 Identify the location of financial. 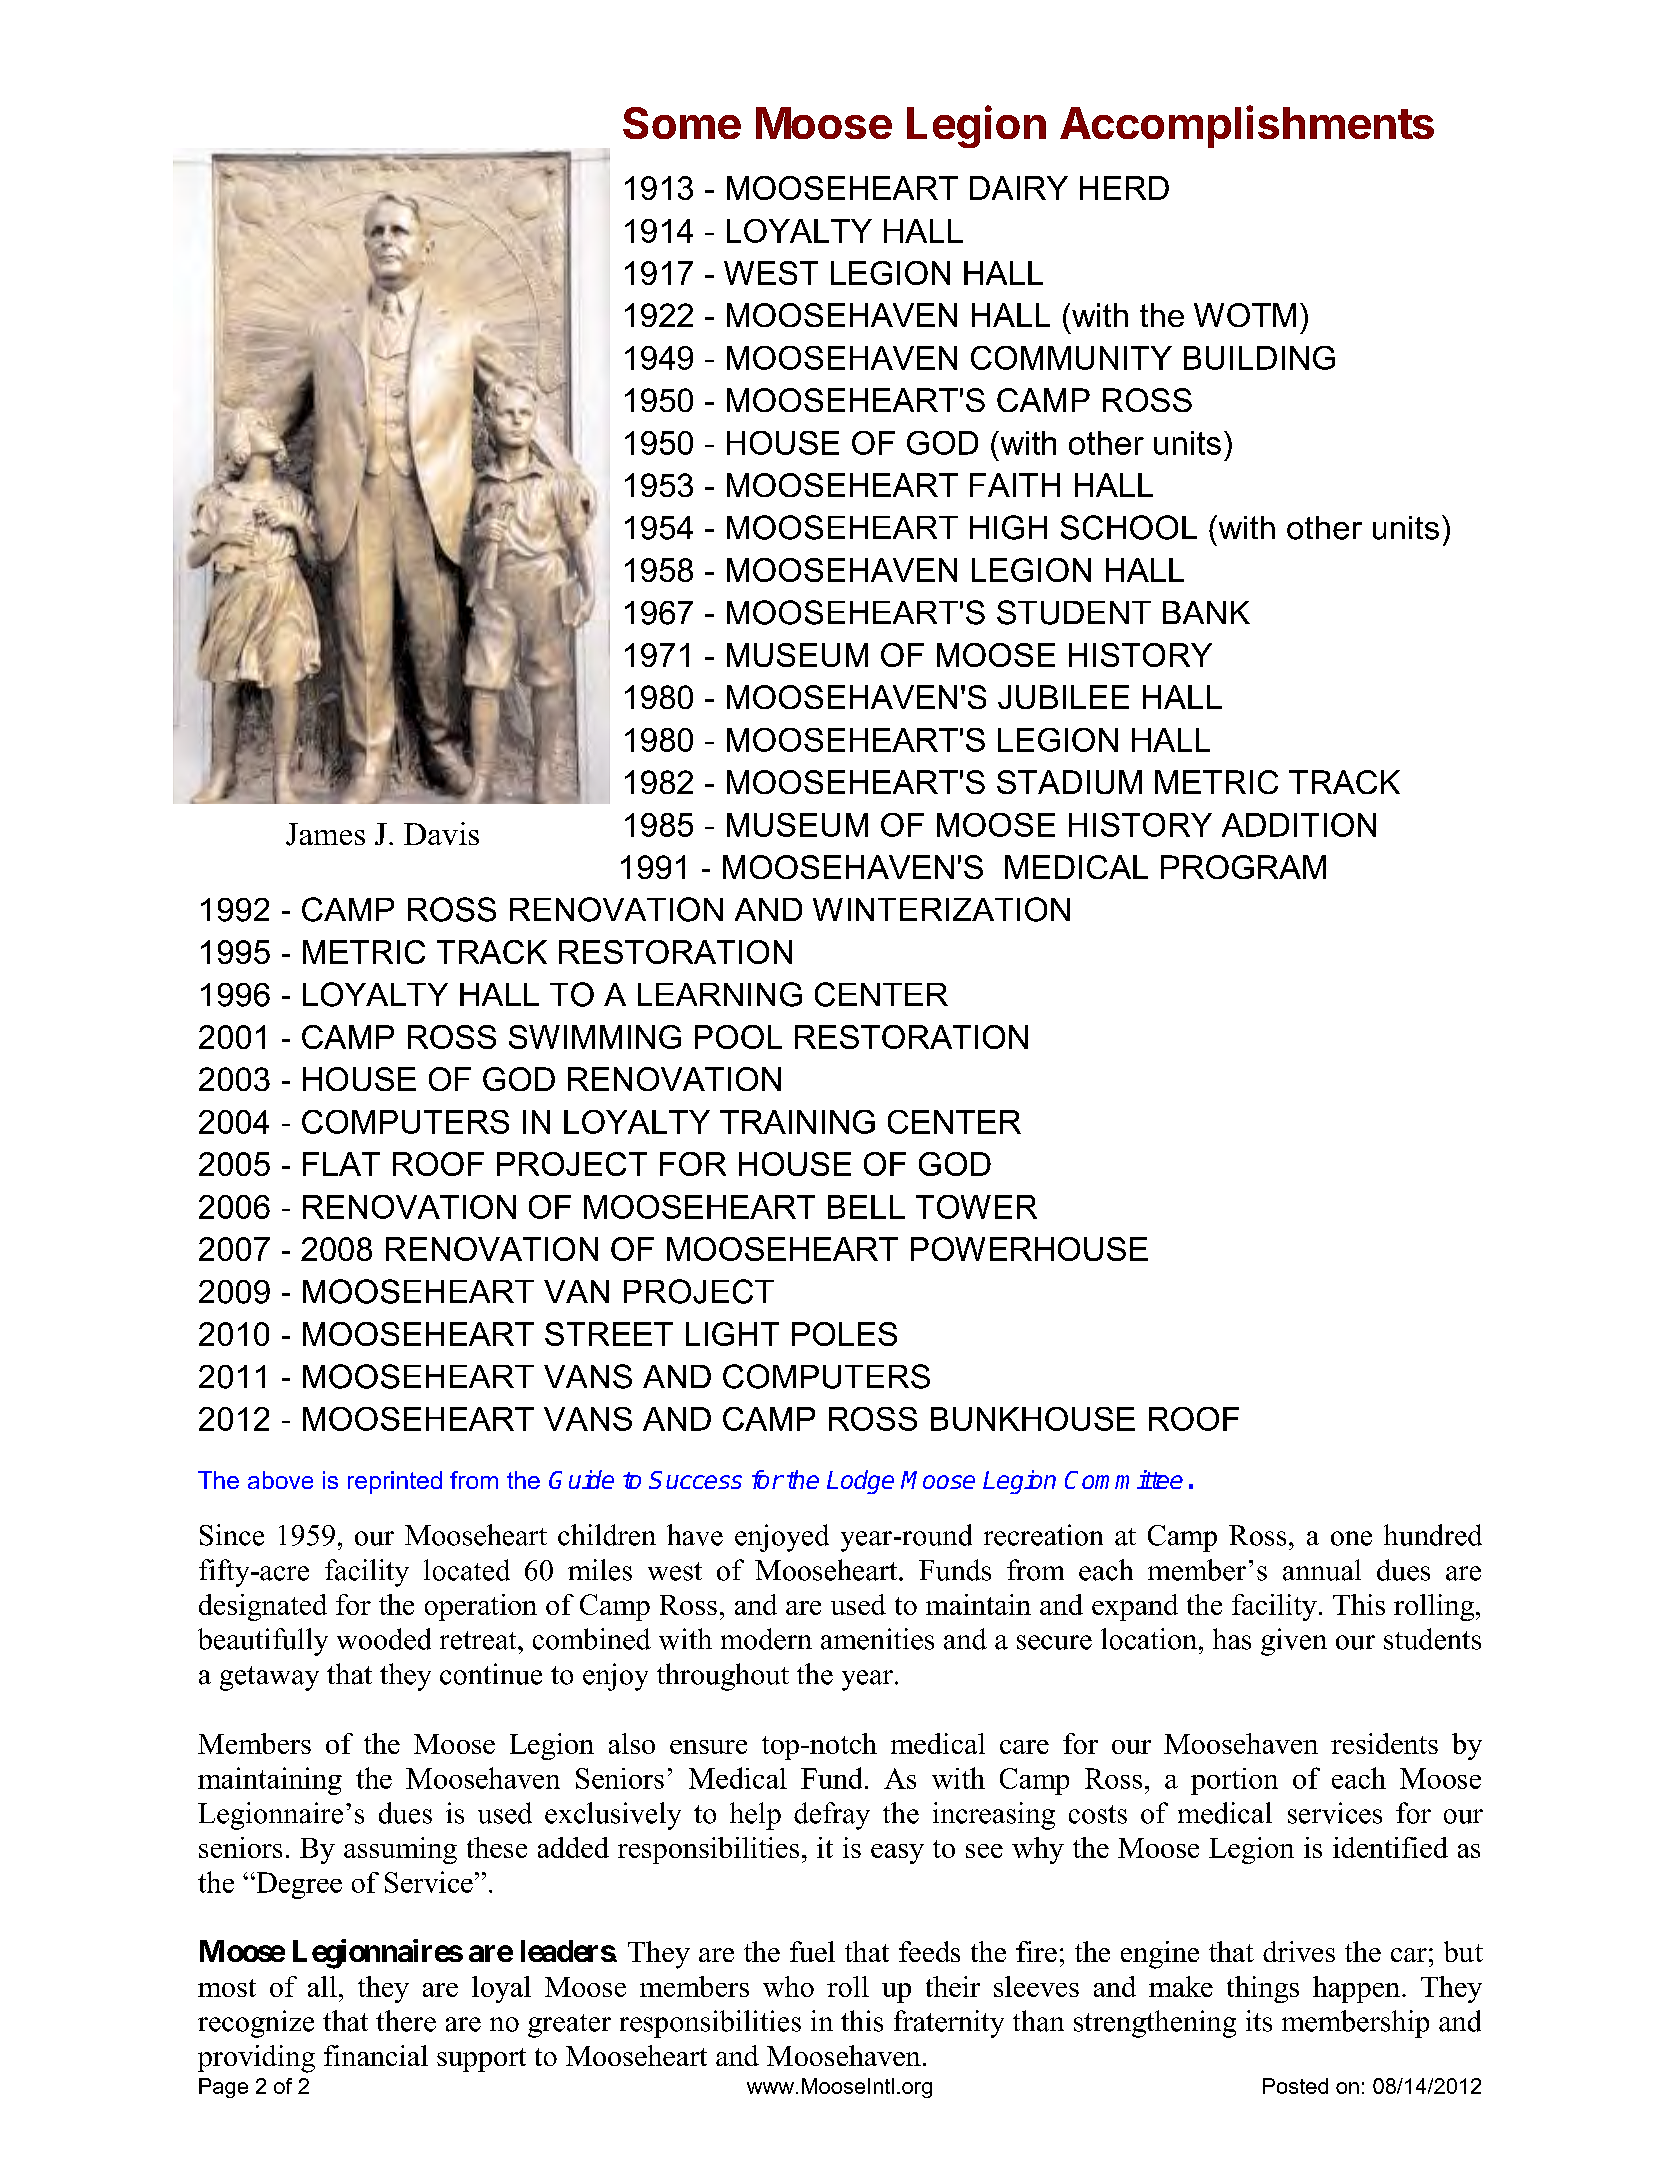
(376, 2055).
